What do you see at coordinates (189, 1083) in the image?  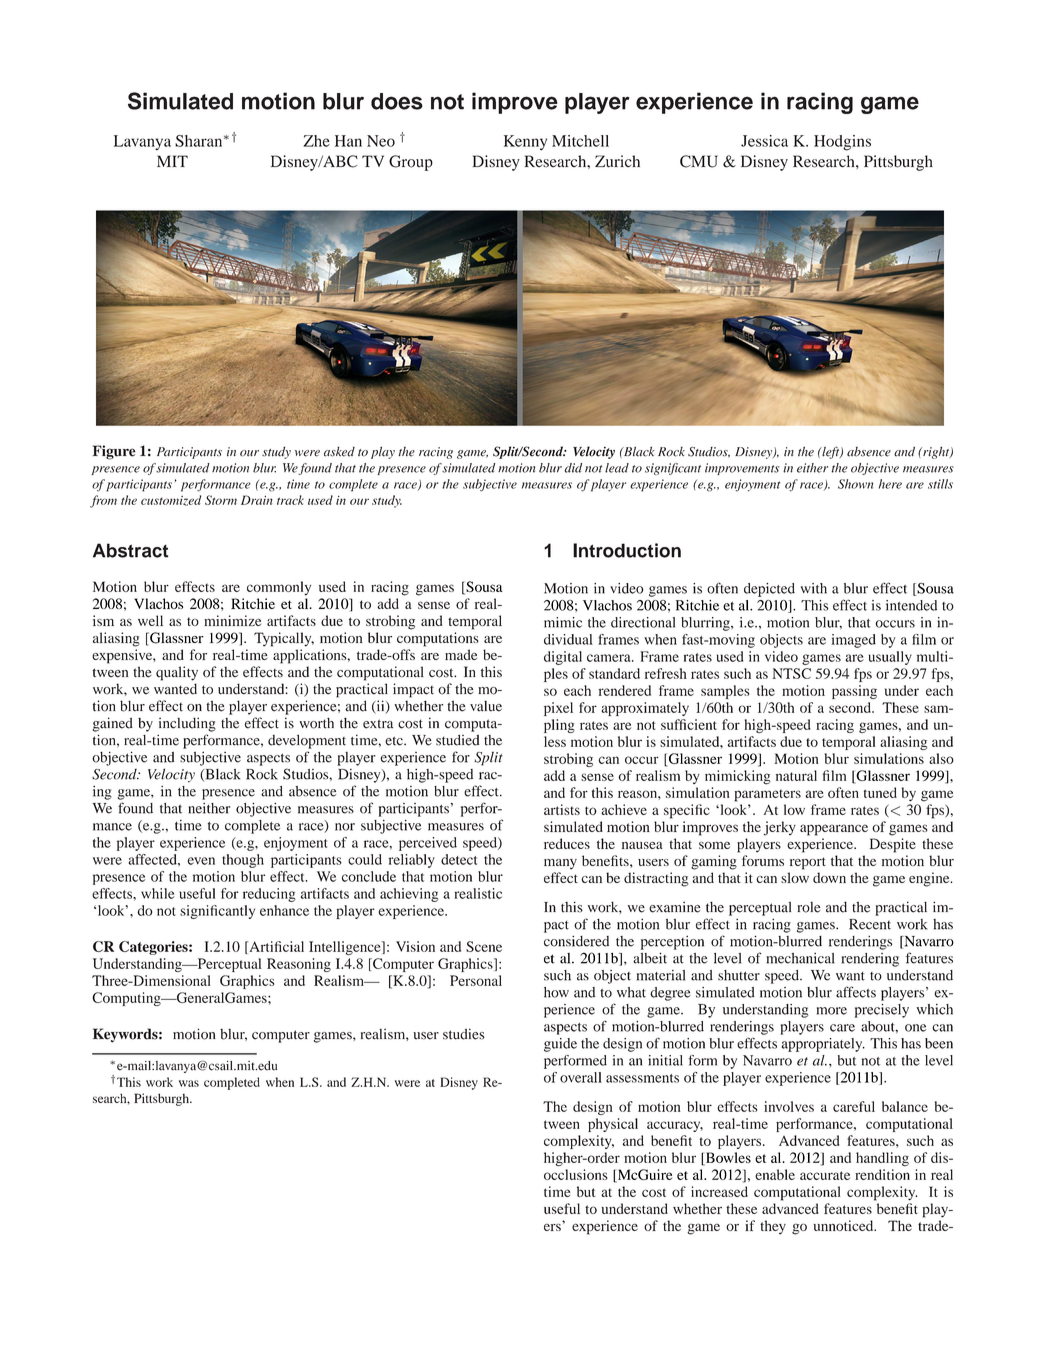 I see `was` at bounding box center [189, 1083].
